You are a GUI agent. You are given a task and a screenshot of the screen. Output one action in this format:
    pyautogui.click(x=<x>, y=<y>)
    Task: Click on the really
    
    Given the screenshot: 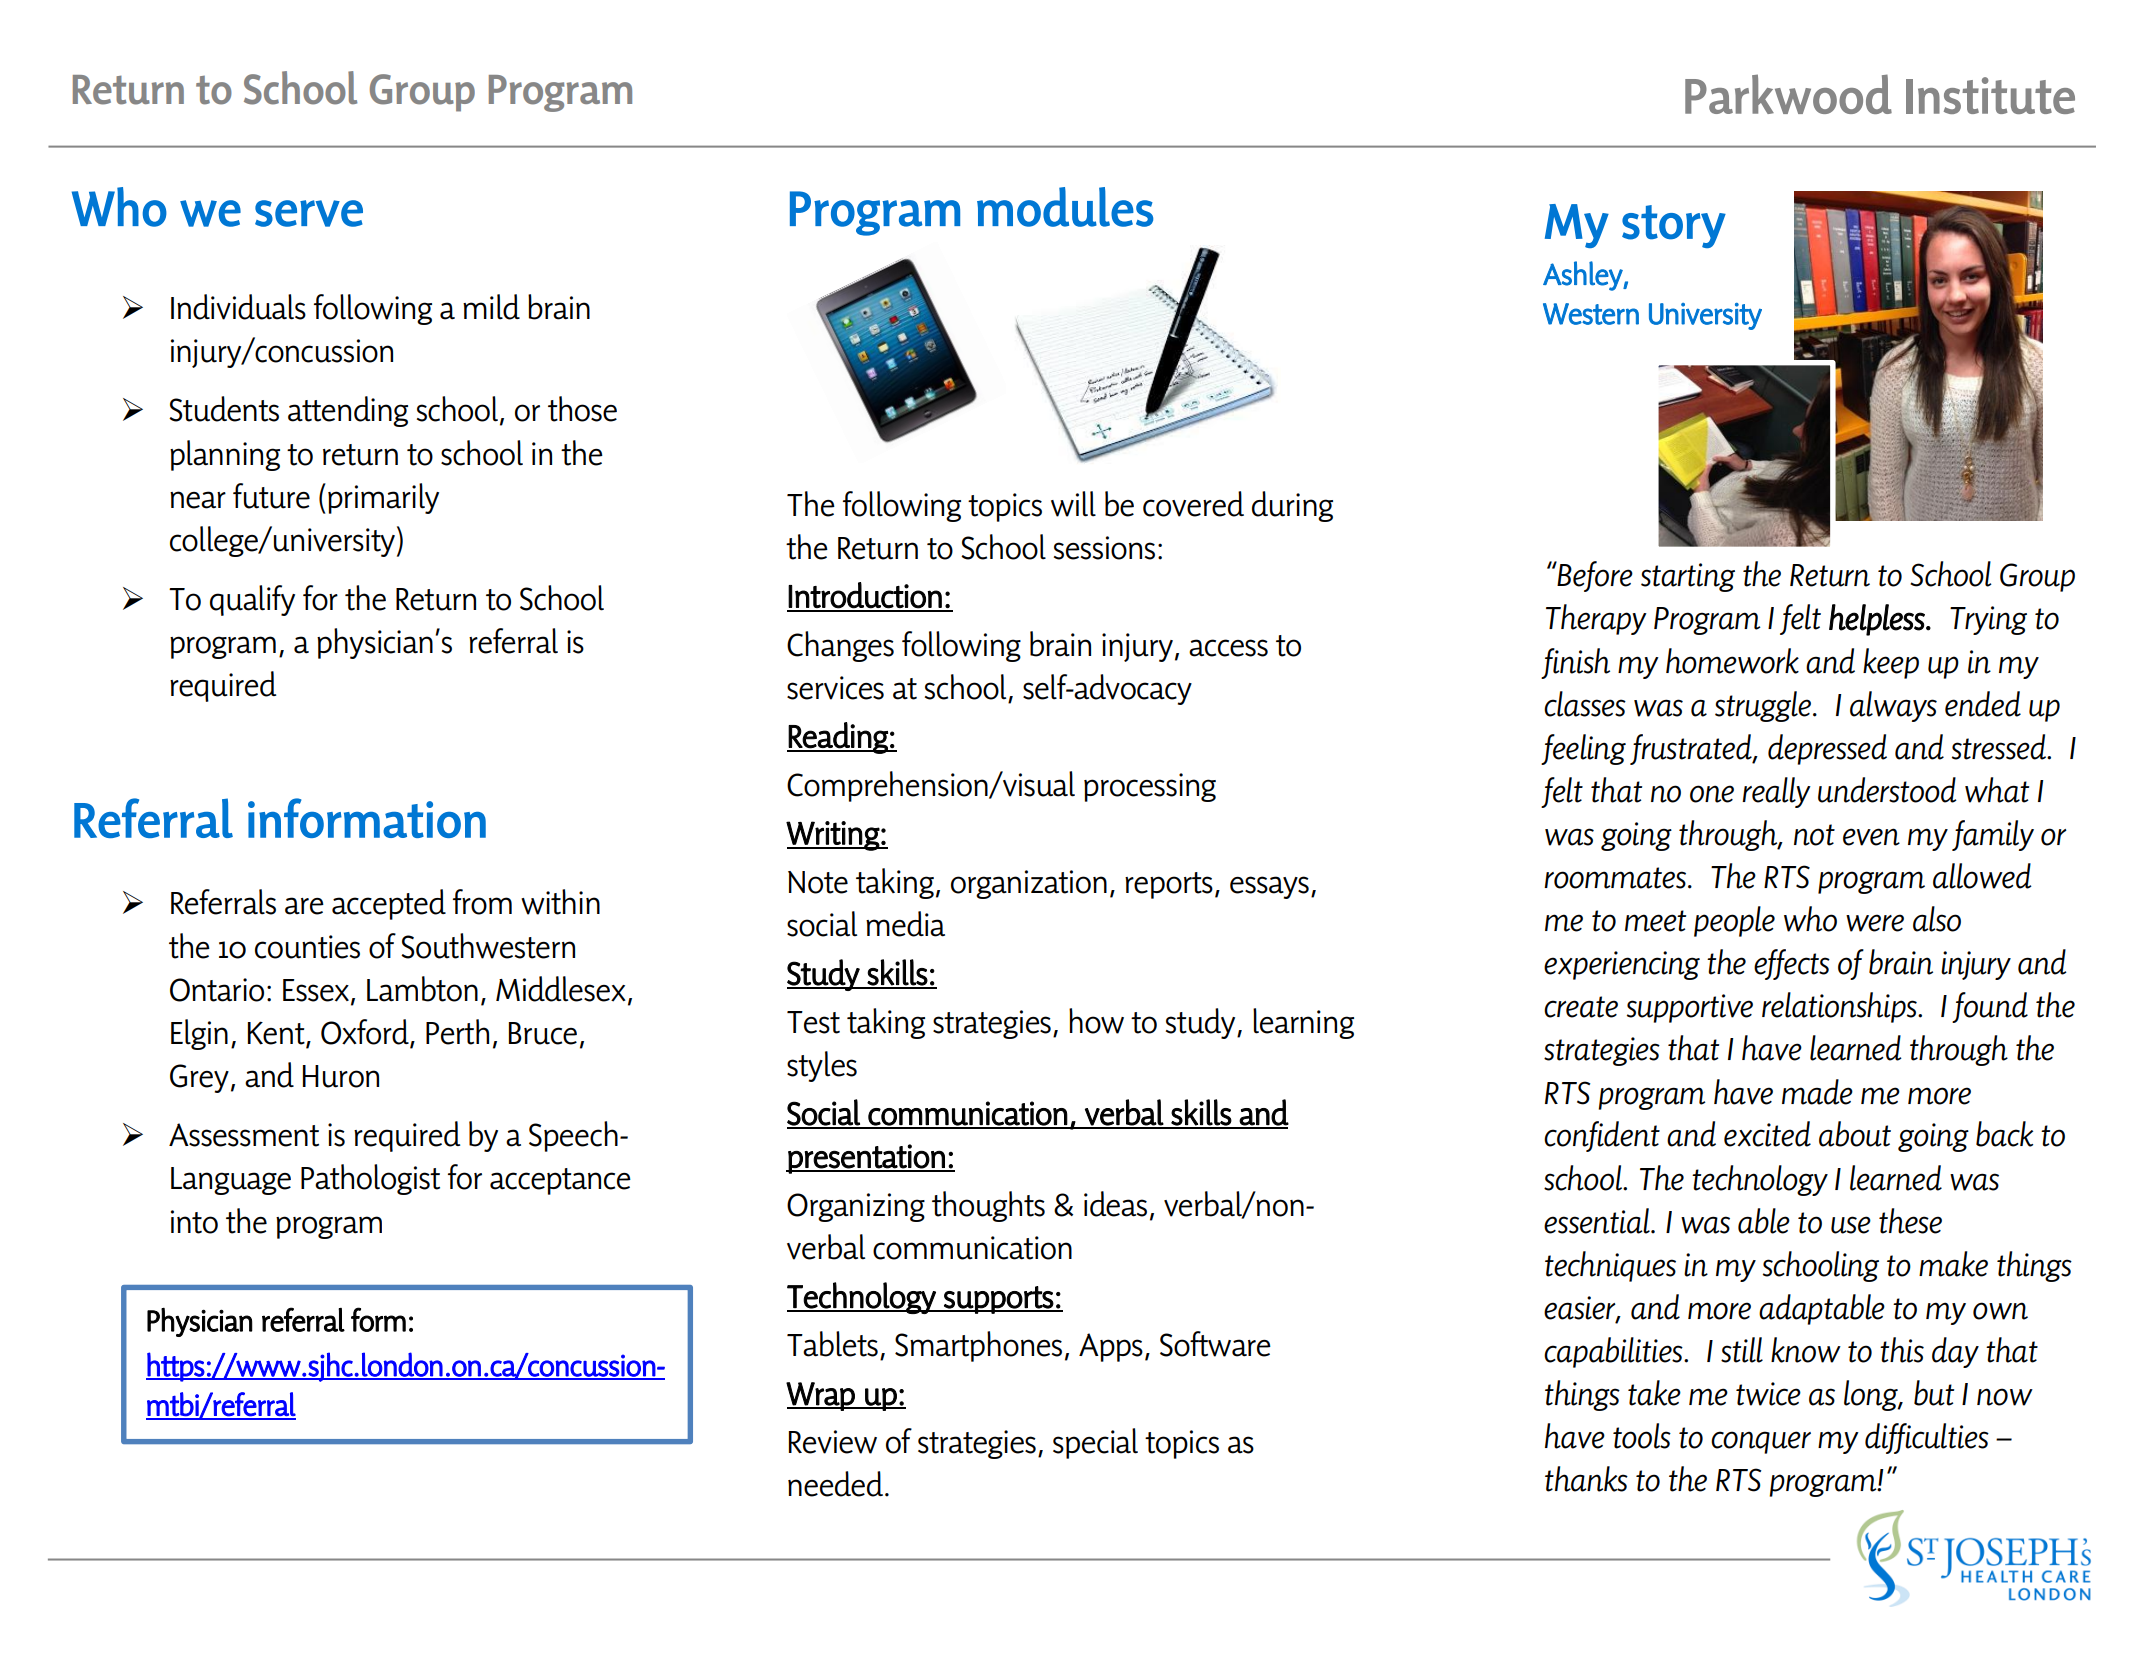 What is the action you would take?
    pyautogui.click(x=1776, y=792)
